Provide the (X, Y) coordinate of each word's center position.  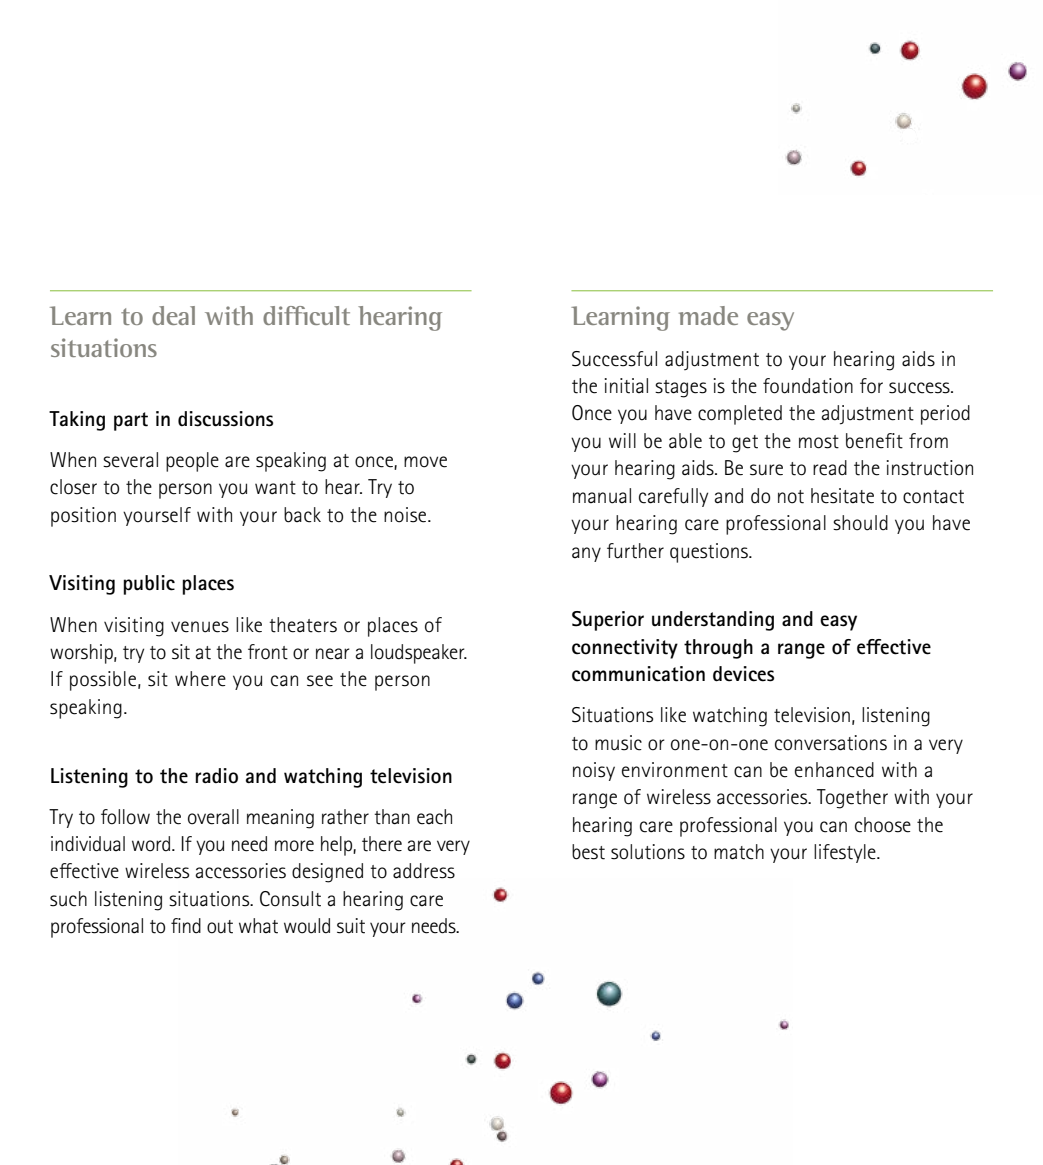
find (186, 926)
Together (852, 799)
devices (743, 674)
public (149, 585)
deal (173, 315)
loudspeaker (419, 654)
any (586, 554)
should (860, 523)
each (434, 817)
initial (626, 386)
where (200, 679)
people (192, 462)
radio (216, 776)
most (819, 442)
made (708, 315)
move (425, 462)
